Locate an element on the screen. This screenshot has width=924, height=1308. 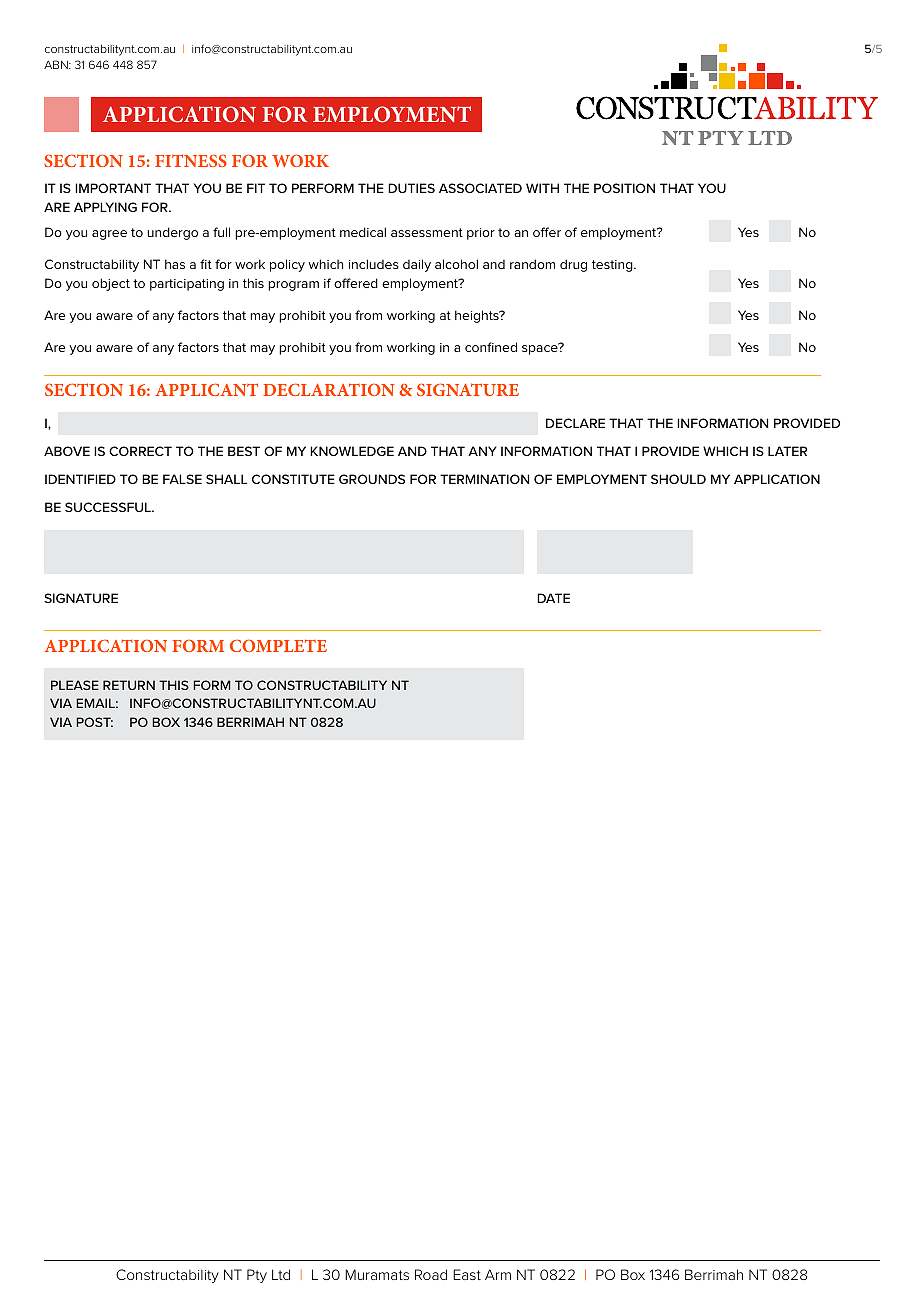
DUTIES is located at coordinates (411, 188).
